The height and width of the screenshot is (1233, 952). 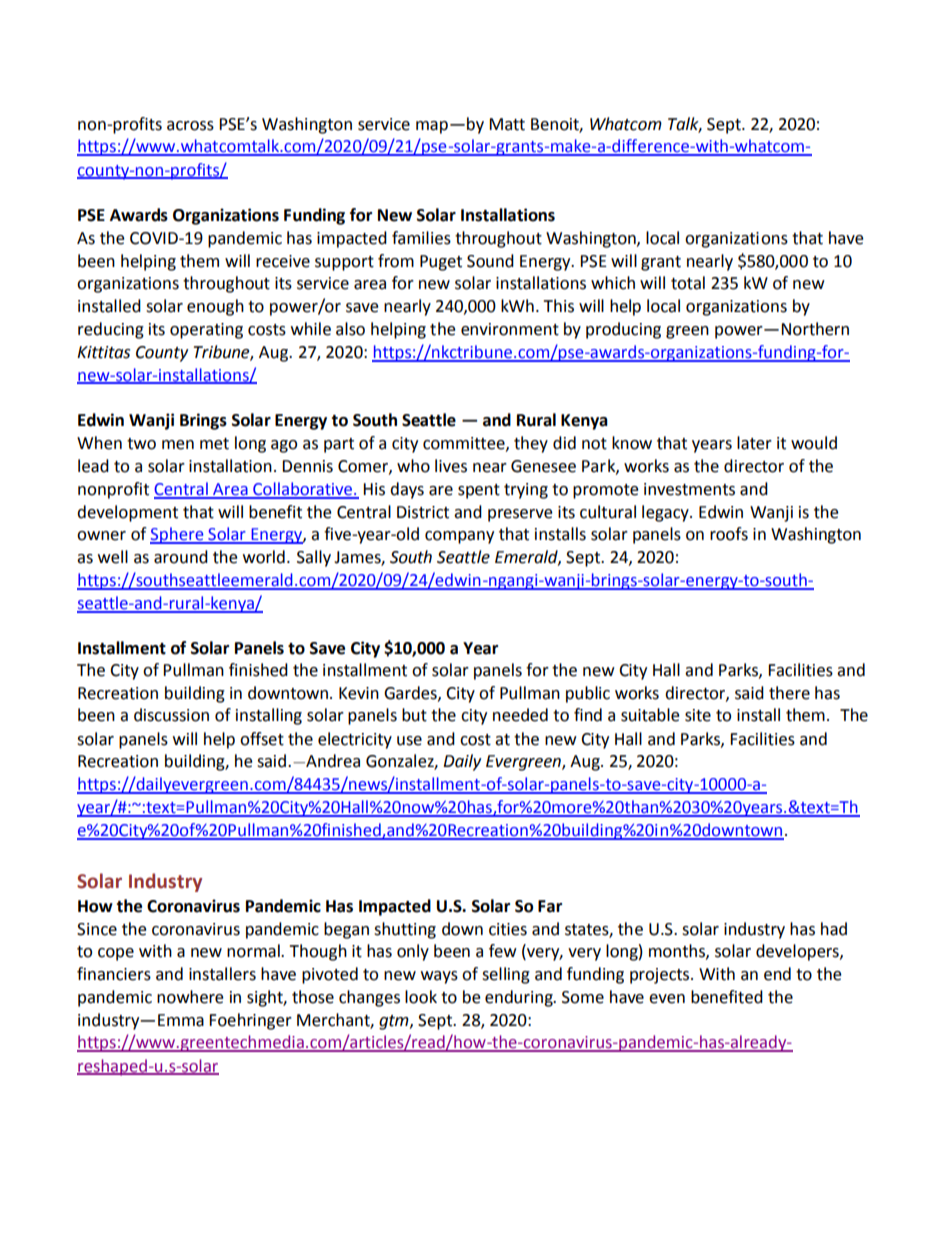 I want to click on ways, so click(x=439, y=977).
